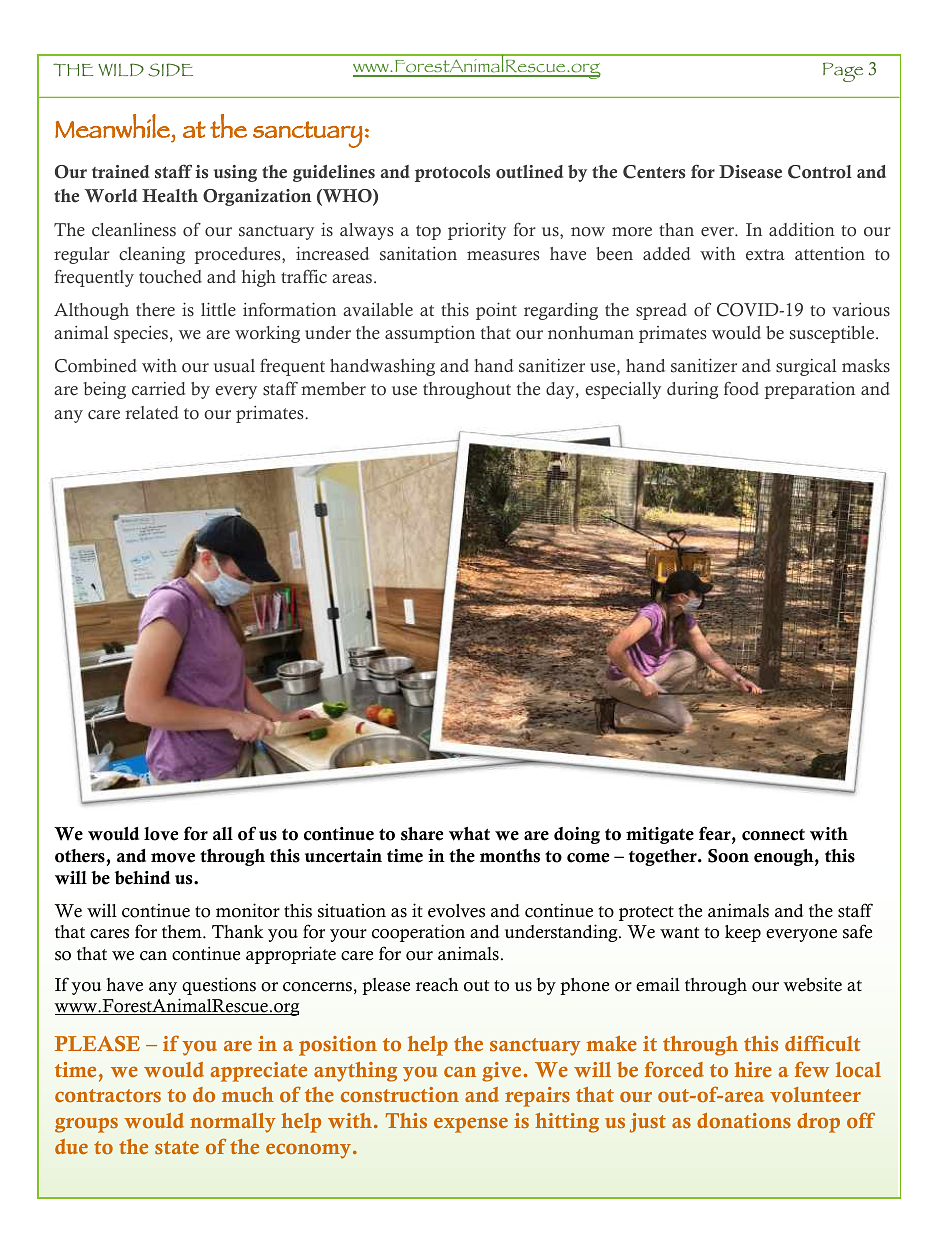  I want to click on months, so click(510, 856).
